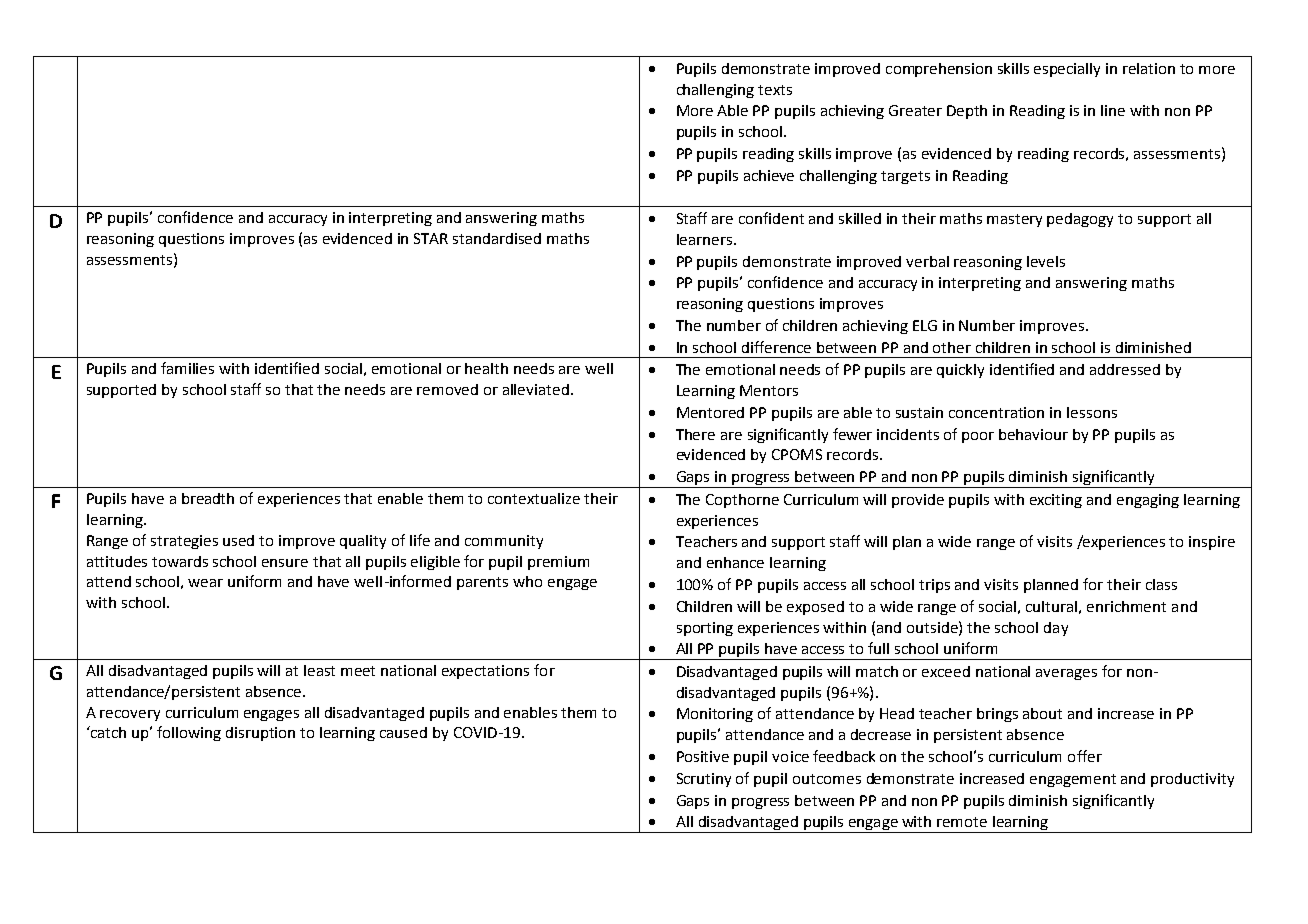  What do you see at coordinates (208, 498) in the image?
I see `breadth` at bounding box center [208, 498].
